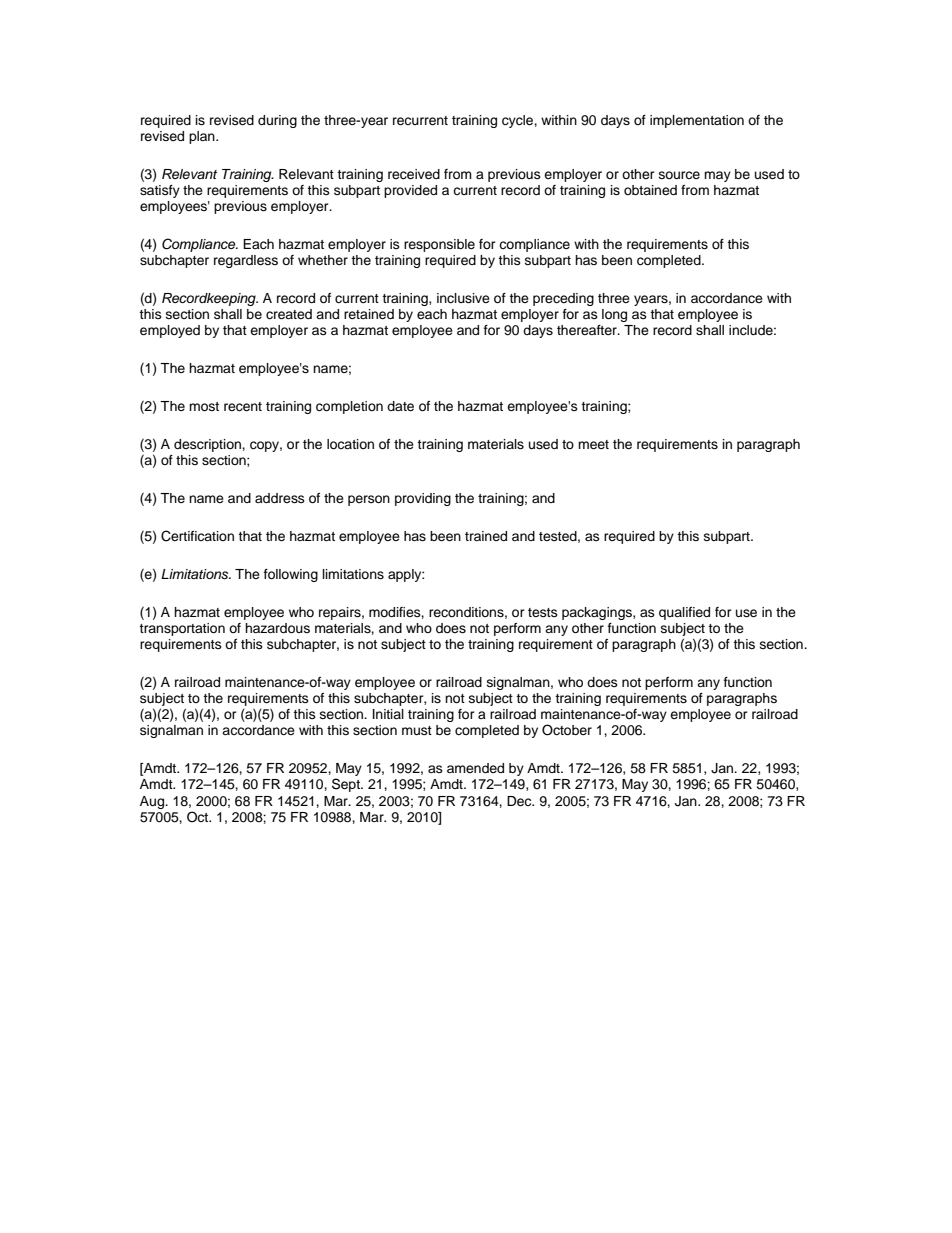 This screenshot has height=1233, width=952. What do you see at coordinates (543, 612) in the screenshot?
I see `tests` at bounding box center [543, 612].
